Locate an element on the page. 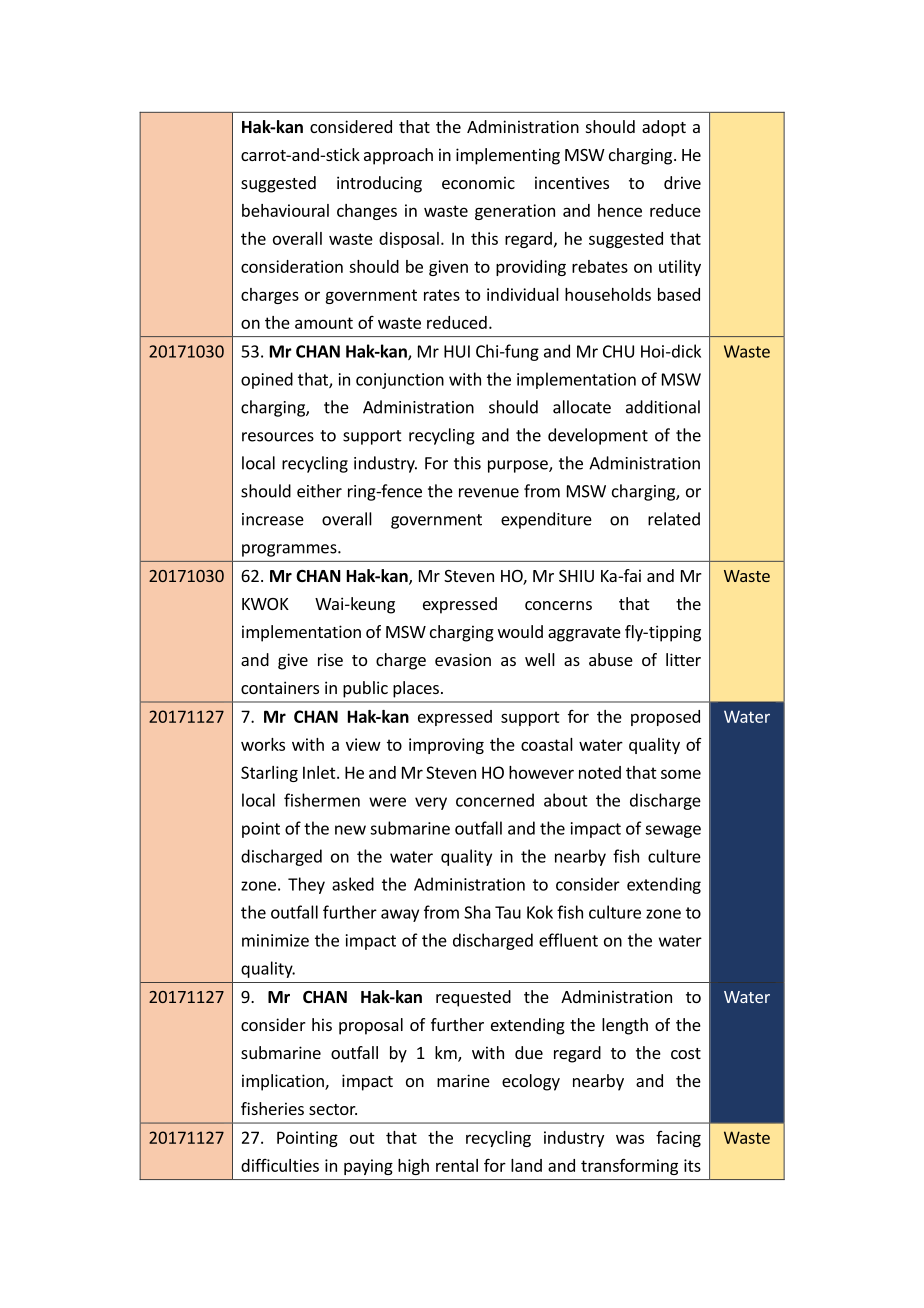 This document has width=924, height=1308. evasion is located at coordinates (463, 659).
